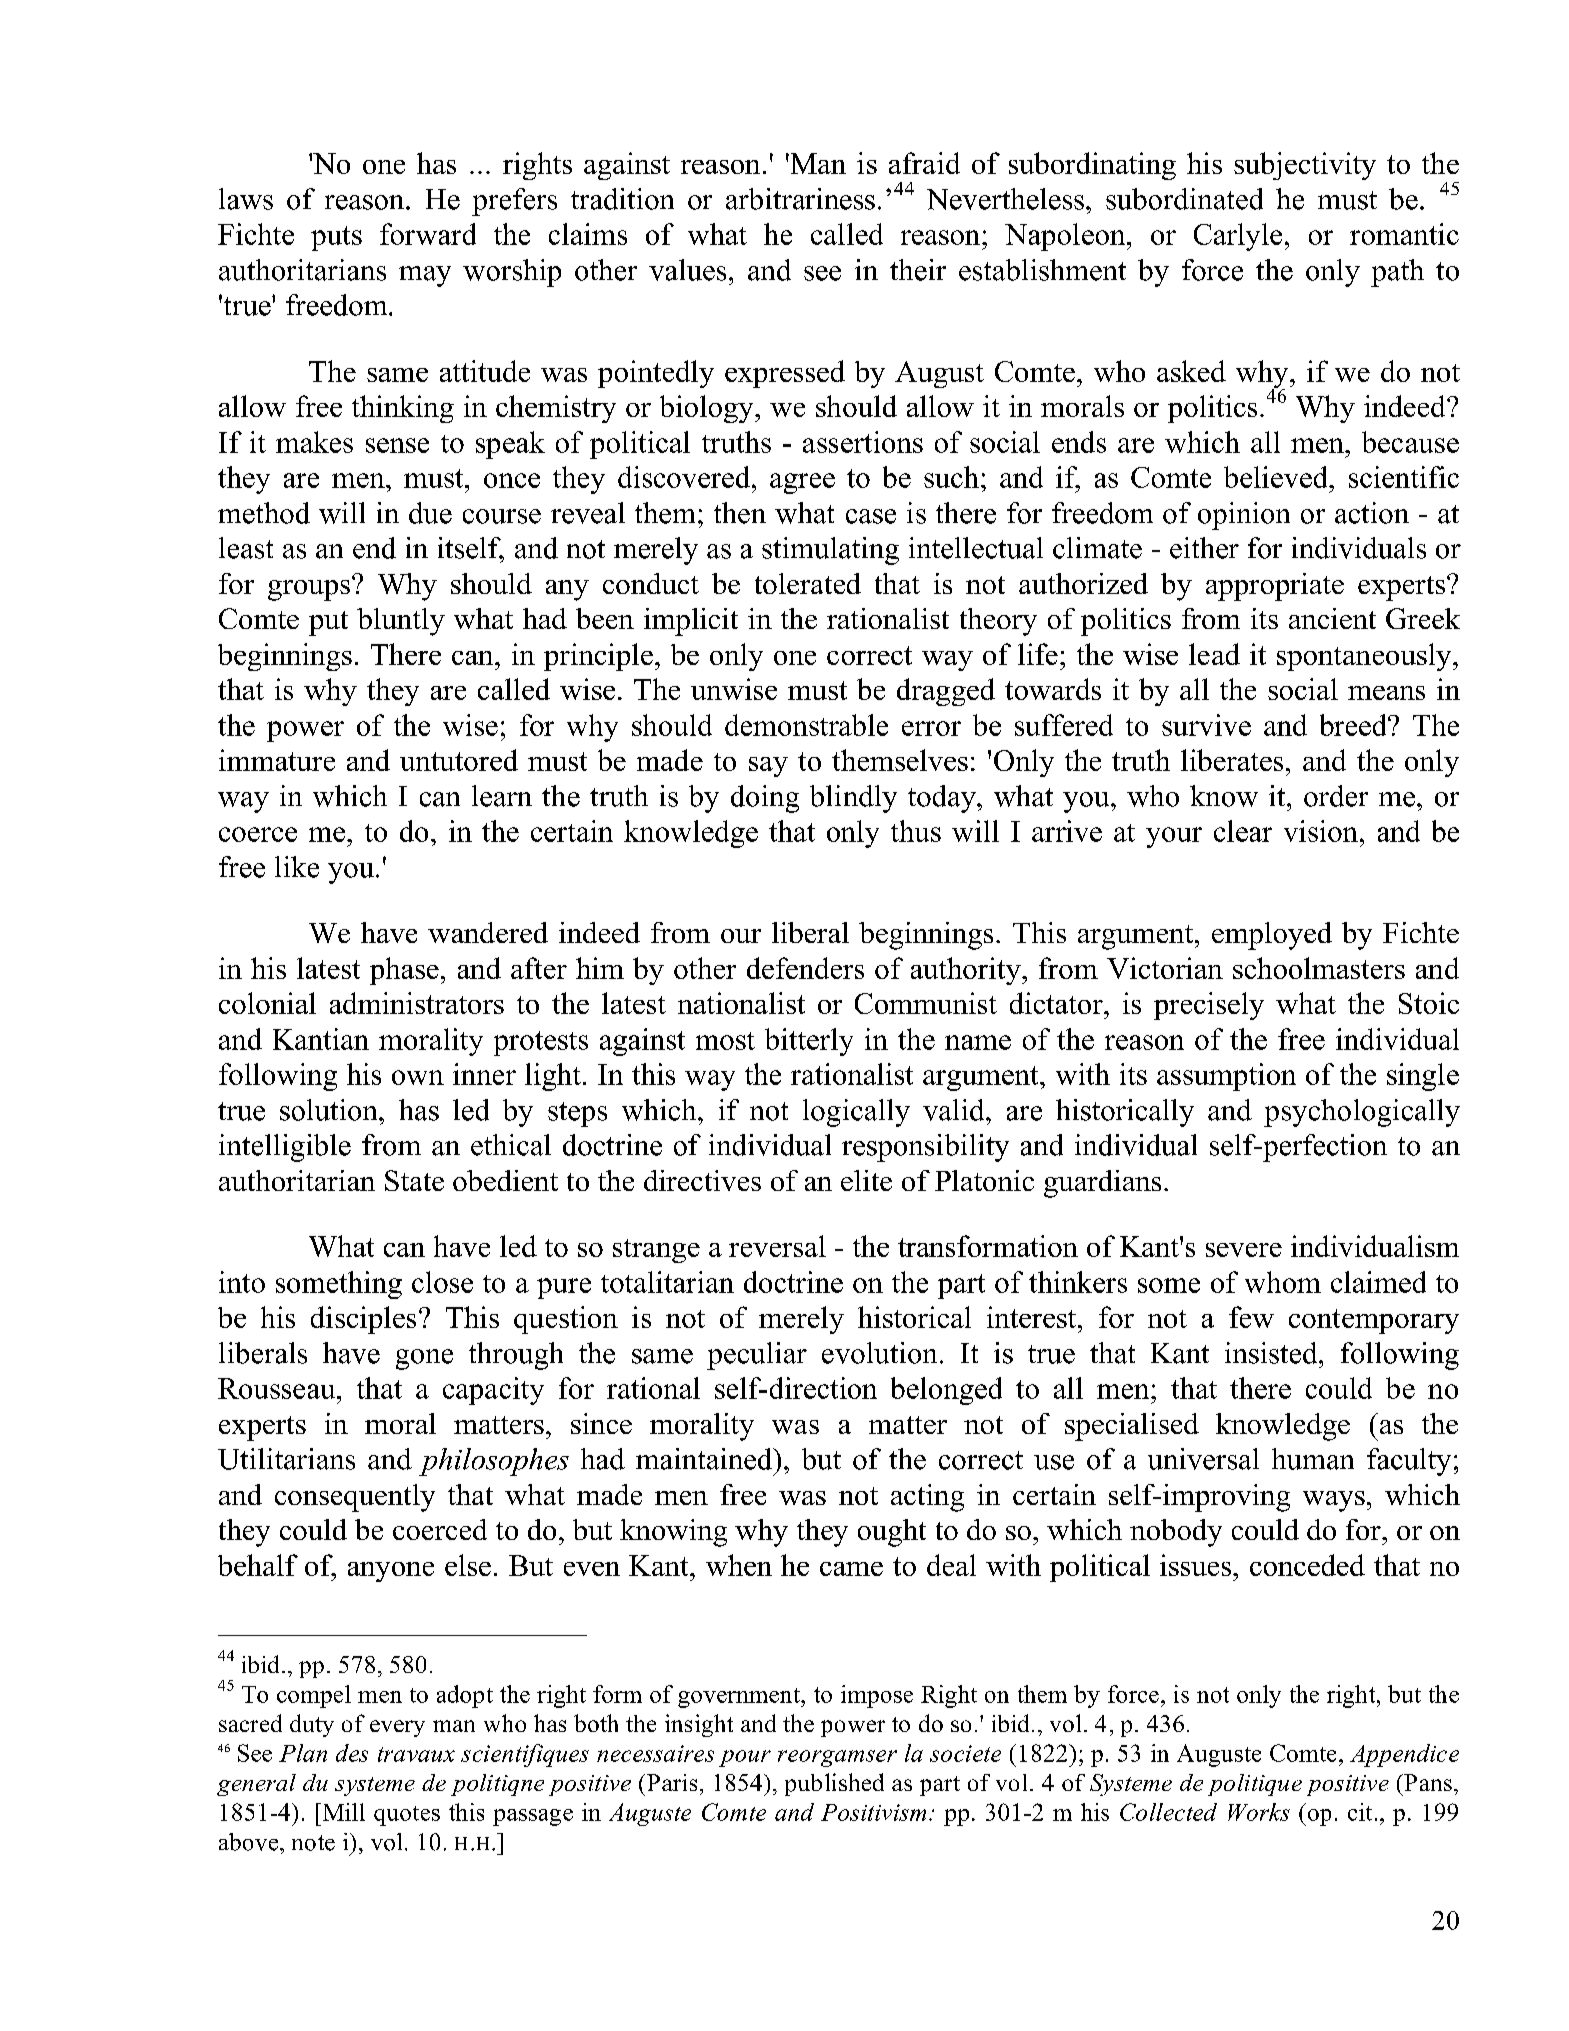 Image resolution: width=1569 pixels, height=2031 pixels. I want to click on arbitrariness, so click(800, 199).
